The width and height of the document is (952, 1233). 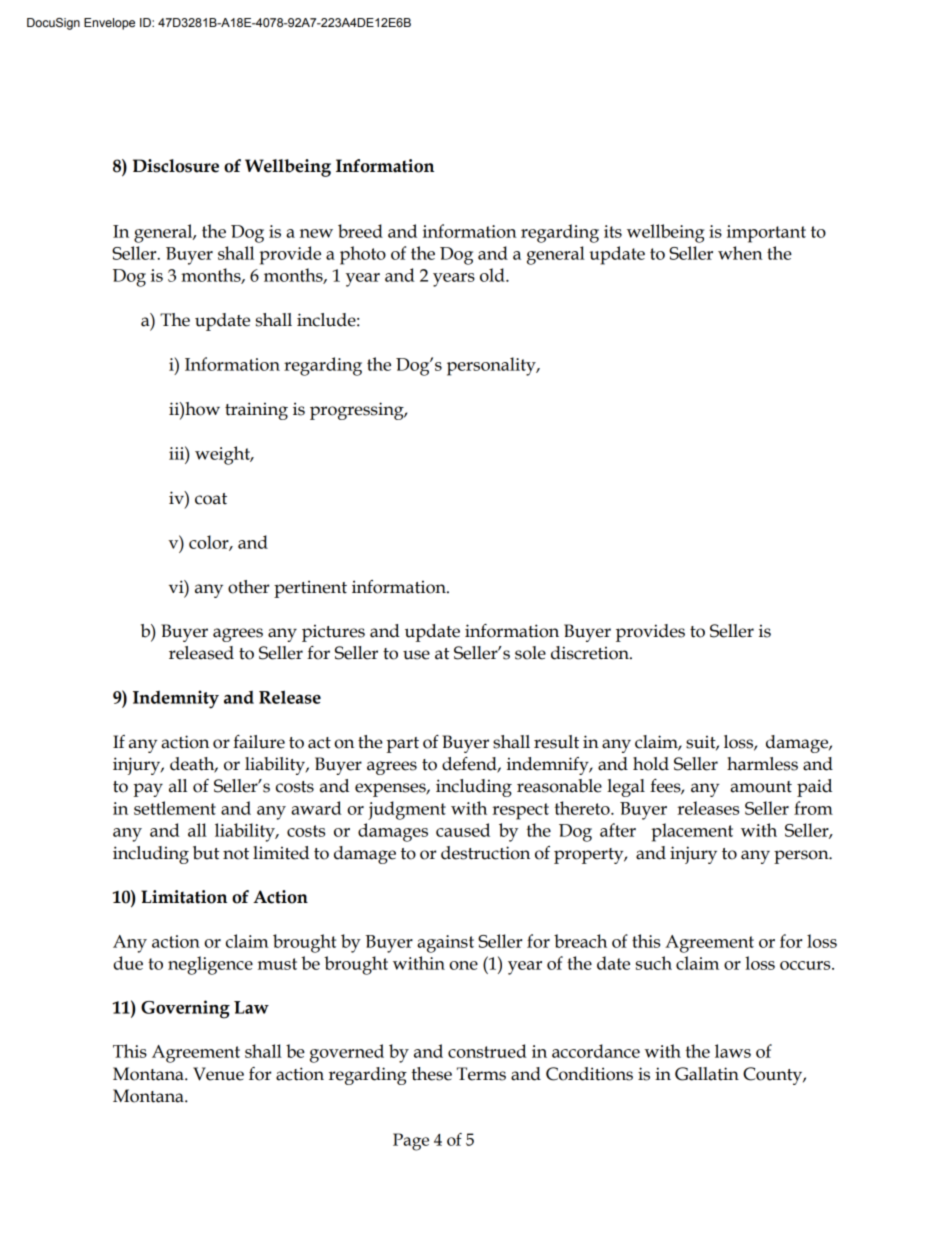 What do you see at coordinates (176, 166) in the document?
I see `Disclosure` at bounding box center [176, 166].
